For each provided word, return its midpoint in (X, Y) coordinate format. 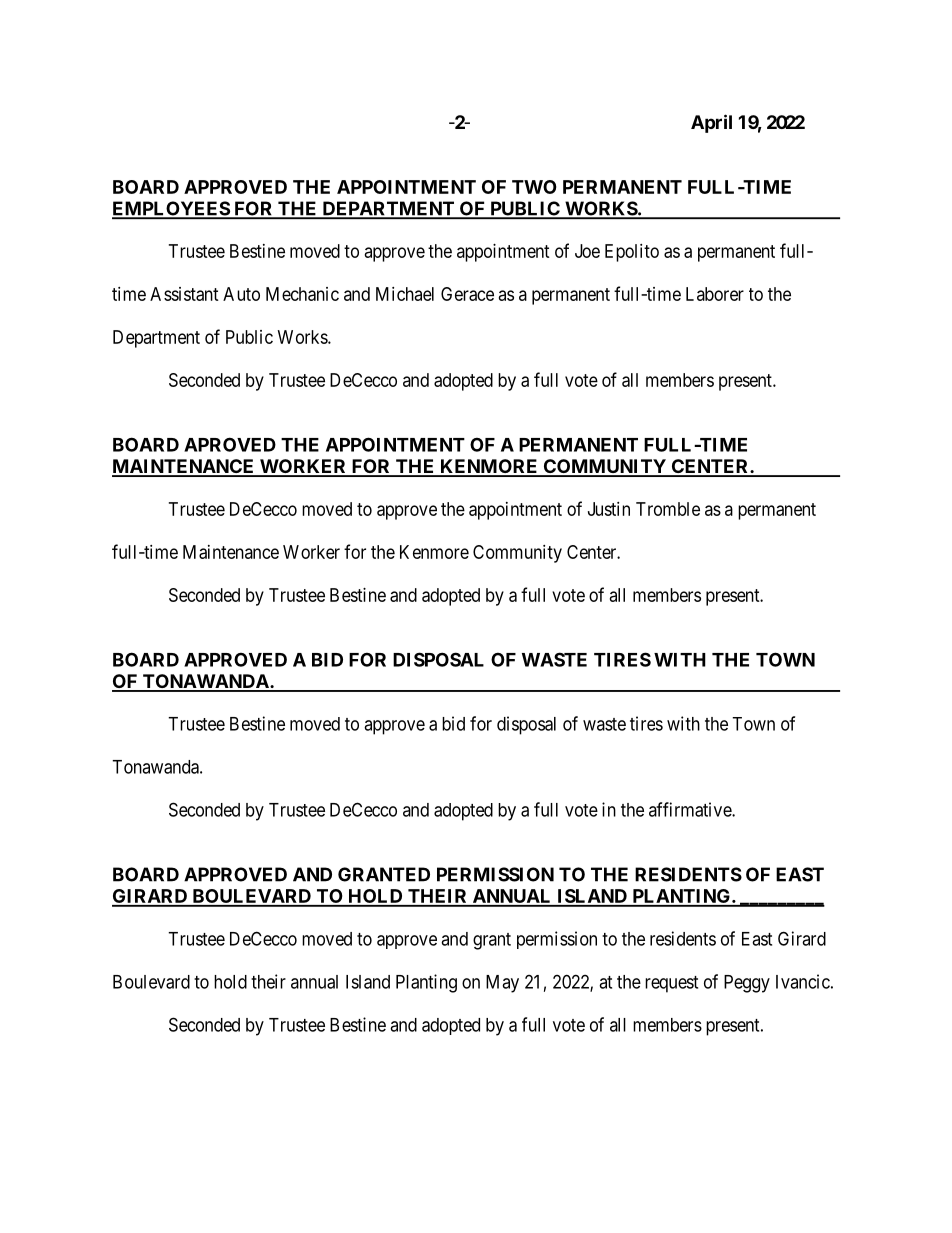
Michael (405, 294)
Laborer (715, 294)
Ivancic (803, 981)
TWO (534, 187)
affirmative (691, 809)
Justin (609, 509)
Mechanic (302, 294)
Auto (241, 294)
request (671, 984)
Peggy (747, 984)
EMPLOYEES (171, 209)
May (502, 984)
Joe (587, 251)
